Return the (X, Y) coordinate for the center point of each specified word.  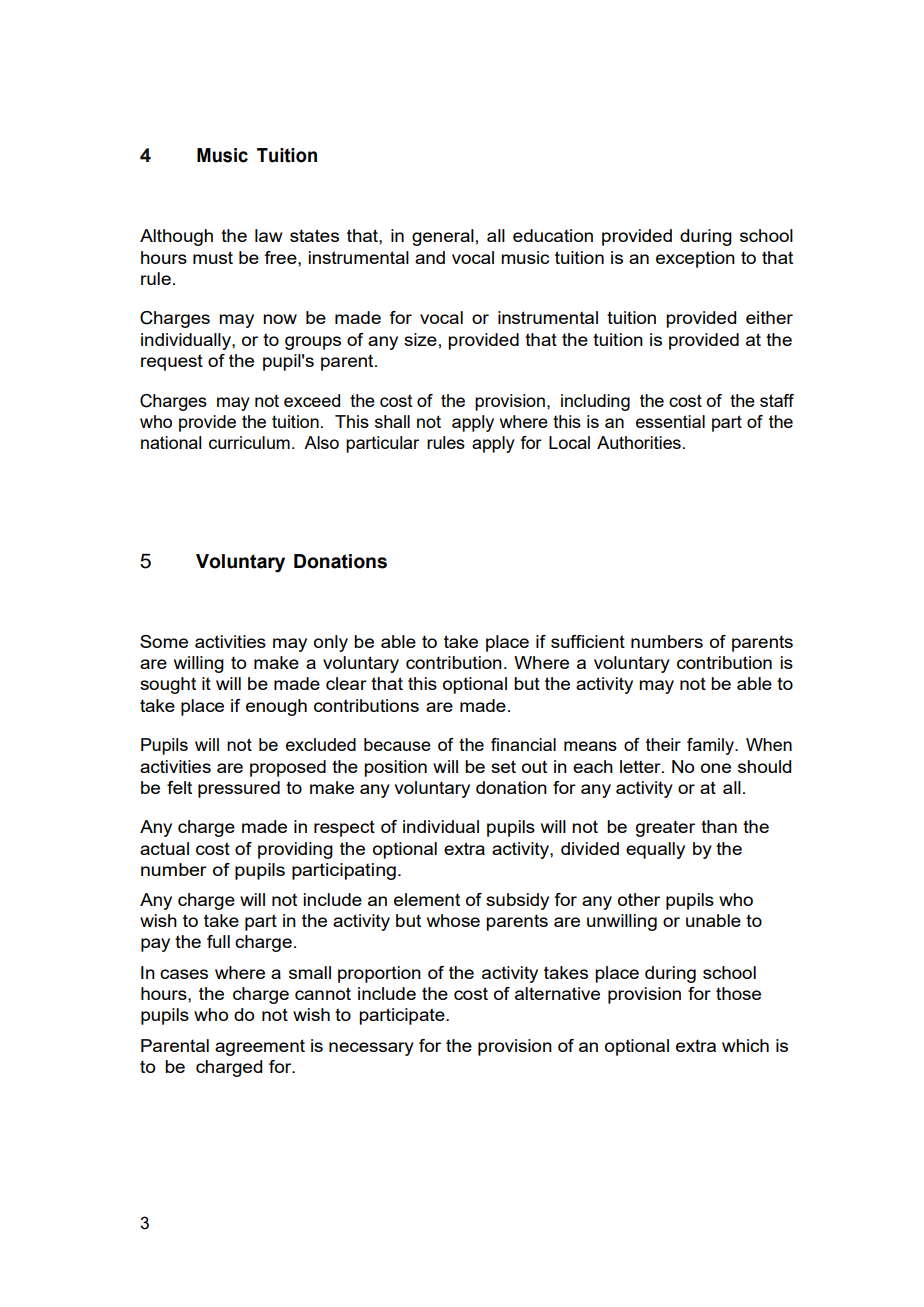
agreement (260, 1047)
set (503, 766)
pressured (239, 789)
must (213, 257)
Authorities (639, 442)
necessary (371, 1049)
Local (569, 442)
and (430, 257)
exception (695, 259)
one (716, 768)
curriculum (249, 442)
